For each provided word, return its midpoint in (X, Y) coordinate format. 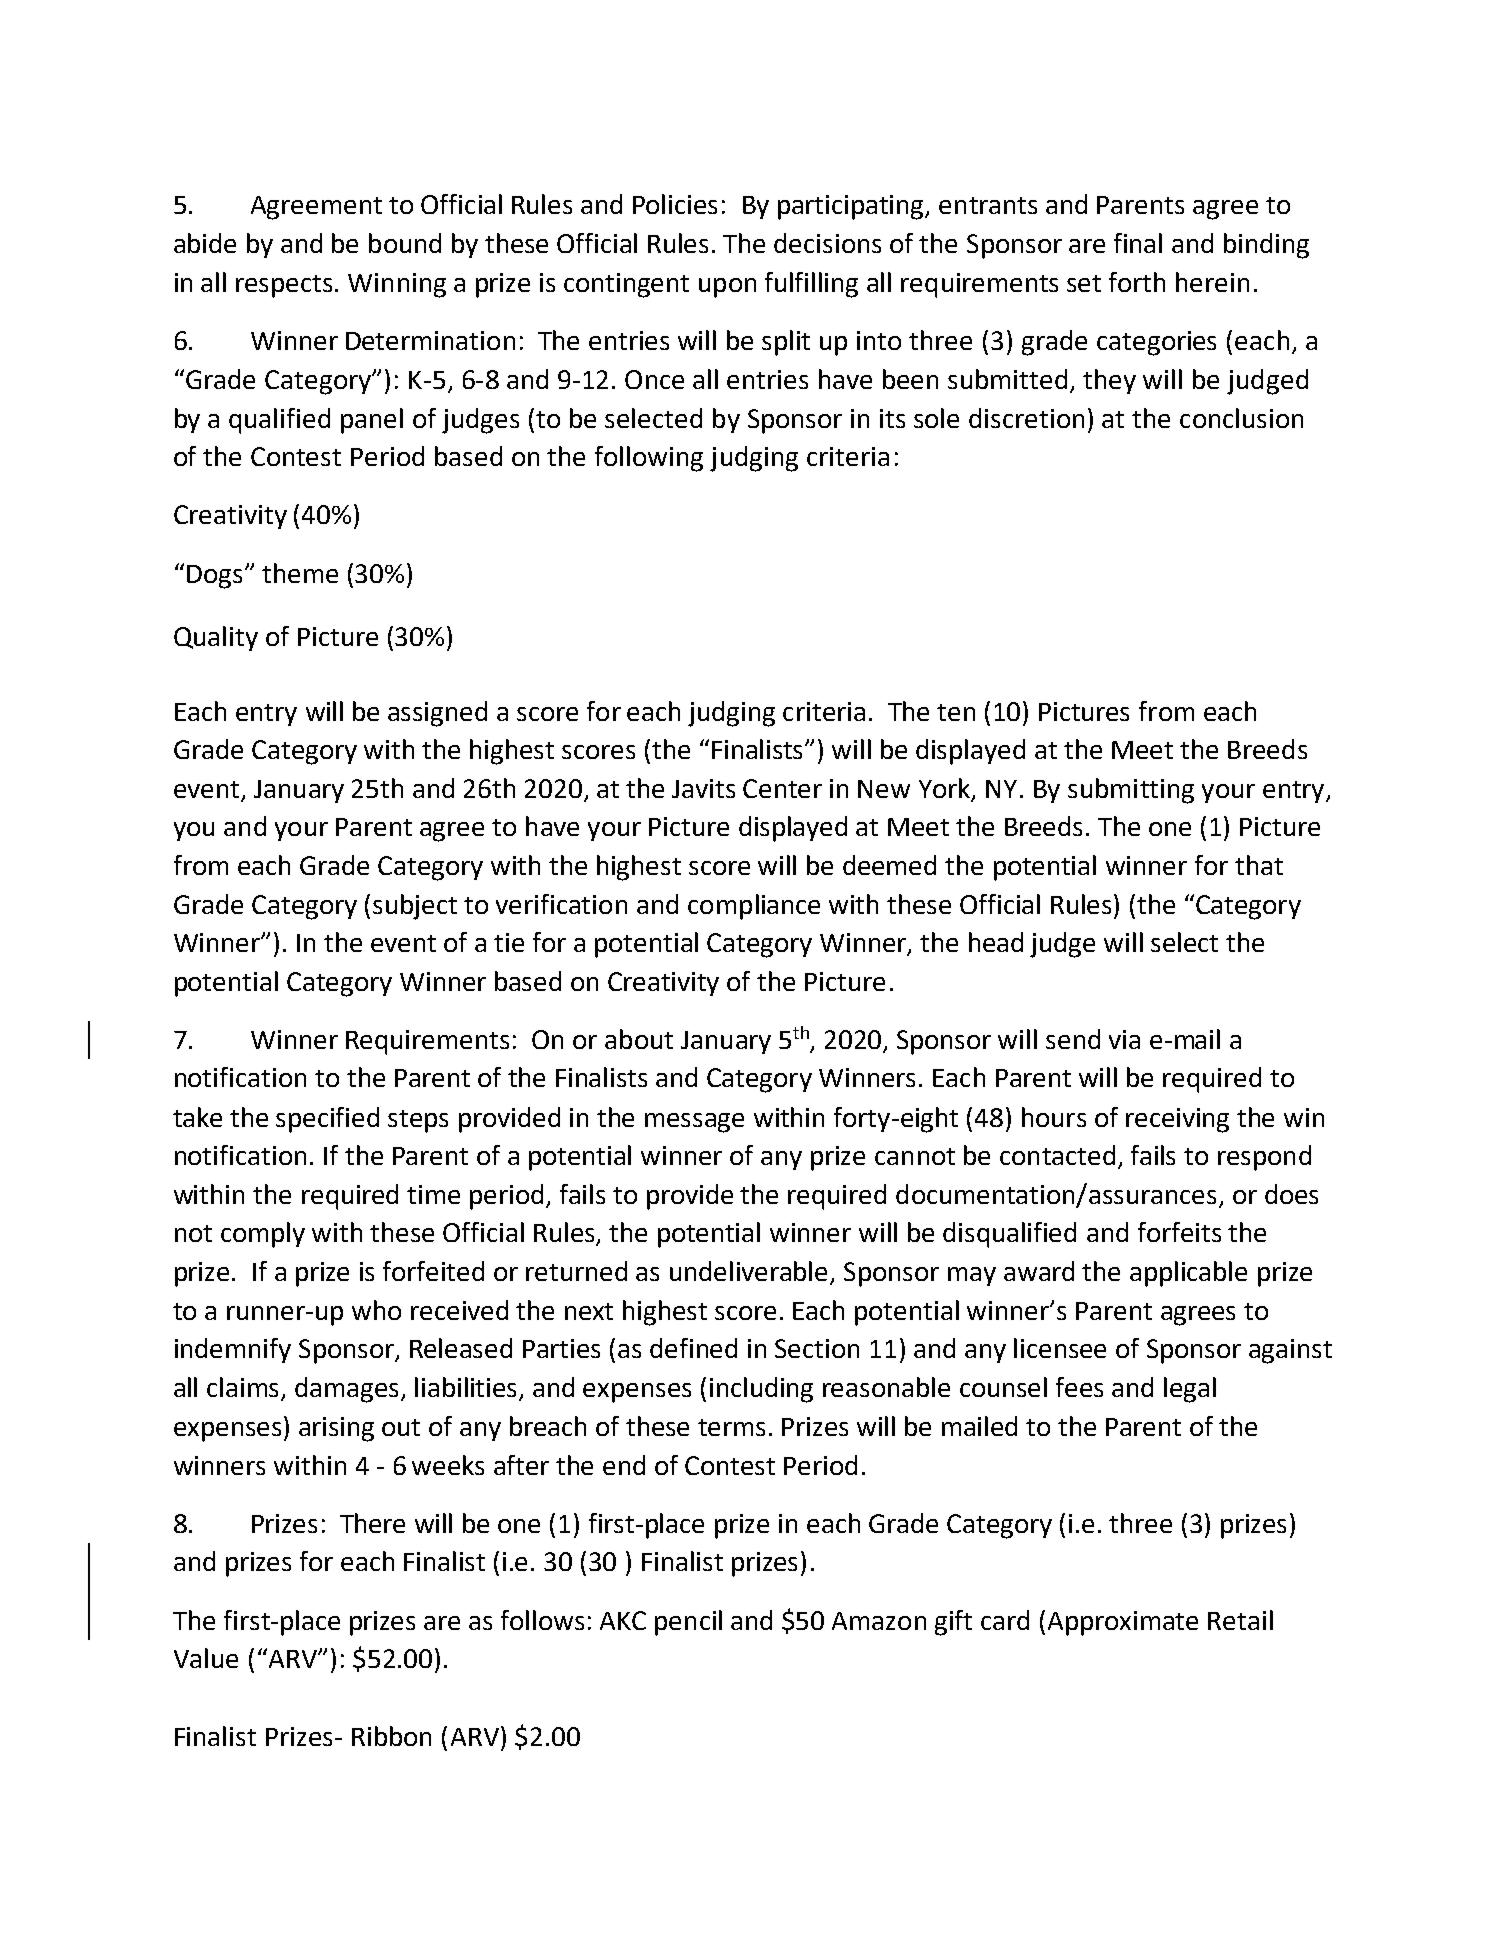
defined (693, 1348)
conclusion (1241, 418)
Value (206, 1658)
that (1259, 865)
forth (1137, 282)
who (376, 1310)
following (649, 459)
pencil (688, 1623)
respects (286, 286)
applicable (1188, 1274)
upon (727, 288)
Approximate (1123, 1623)
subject (415, 907)
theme (300, 573)
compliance (754, 907)
